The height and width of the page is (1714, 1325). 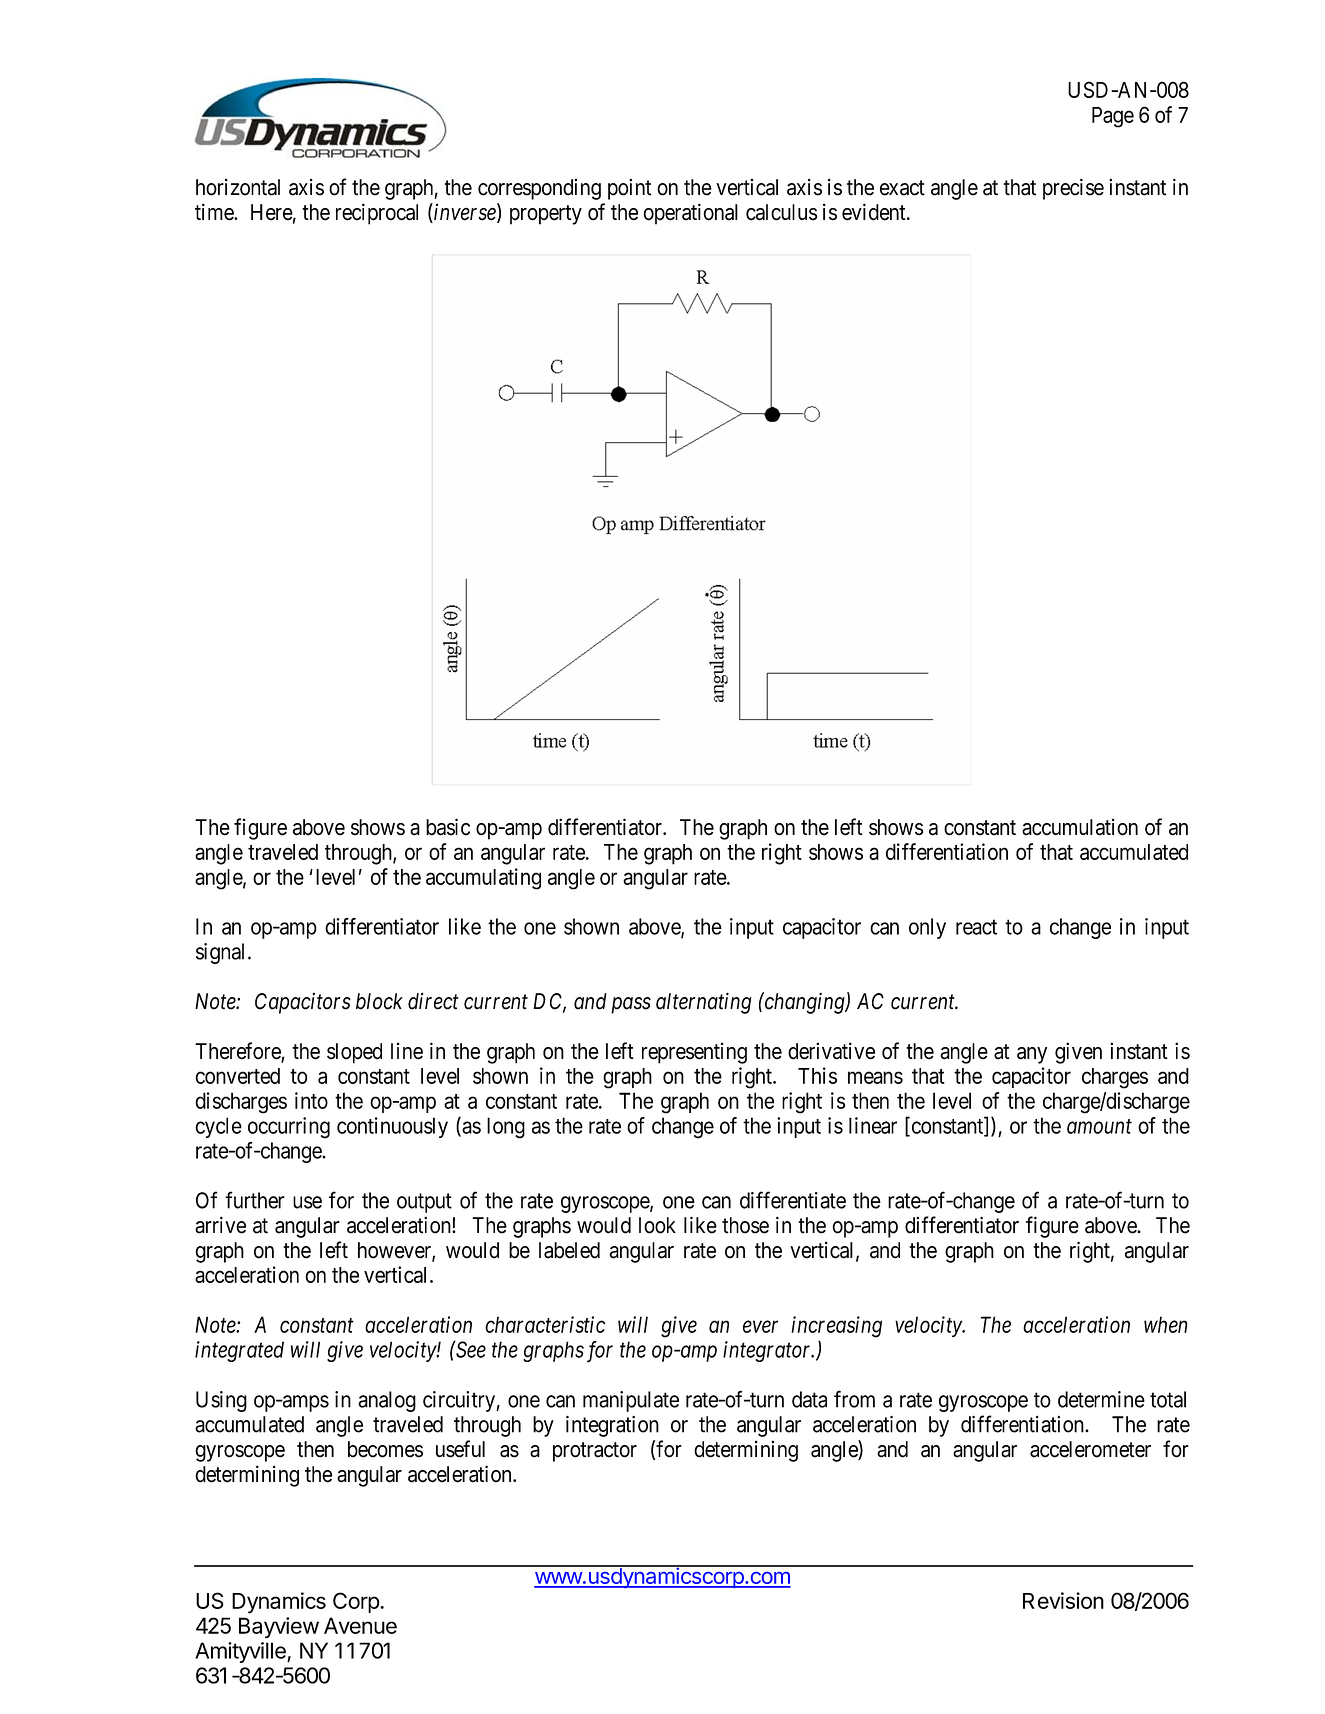 What do you see at coordinates (255, 1200) in the page?
I see `further` at bounding box center [255, 1200].
